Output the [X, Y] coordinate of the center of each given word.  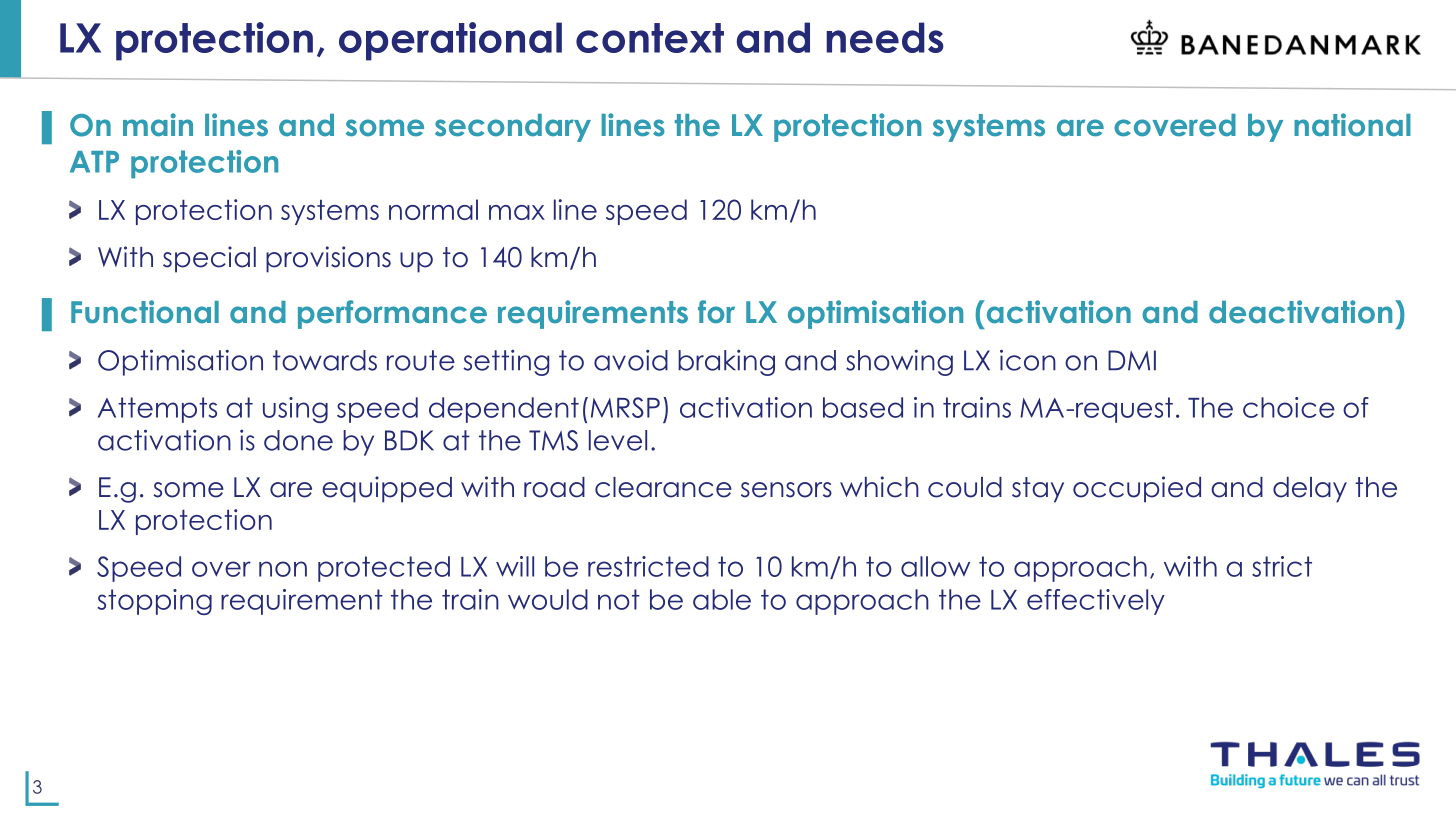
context [650, 38]
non [283, 569]
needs [885, 37]
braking [726, 363]
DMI [1132, 360]
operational [450, 41]
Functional [145, 312]
